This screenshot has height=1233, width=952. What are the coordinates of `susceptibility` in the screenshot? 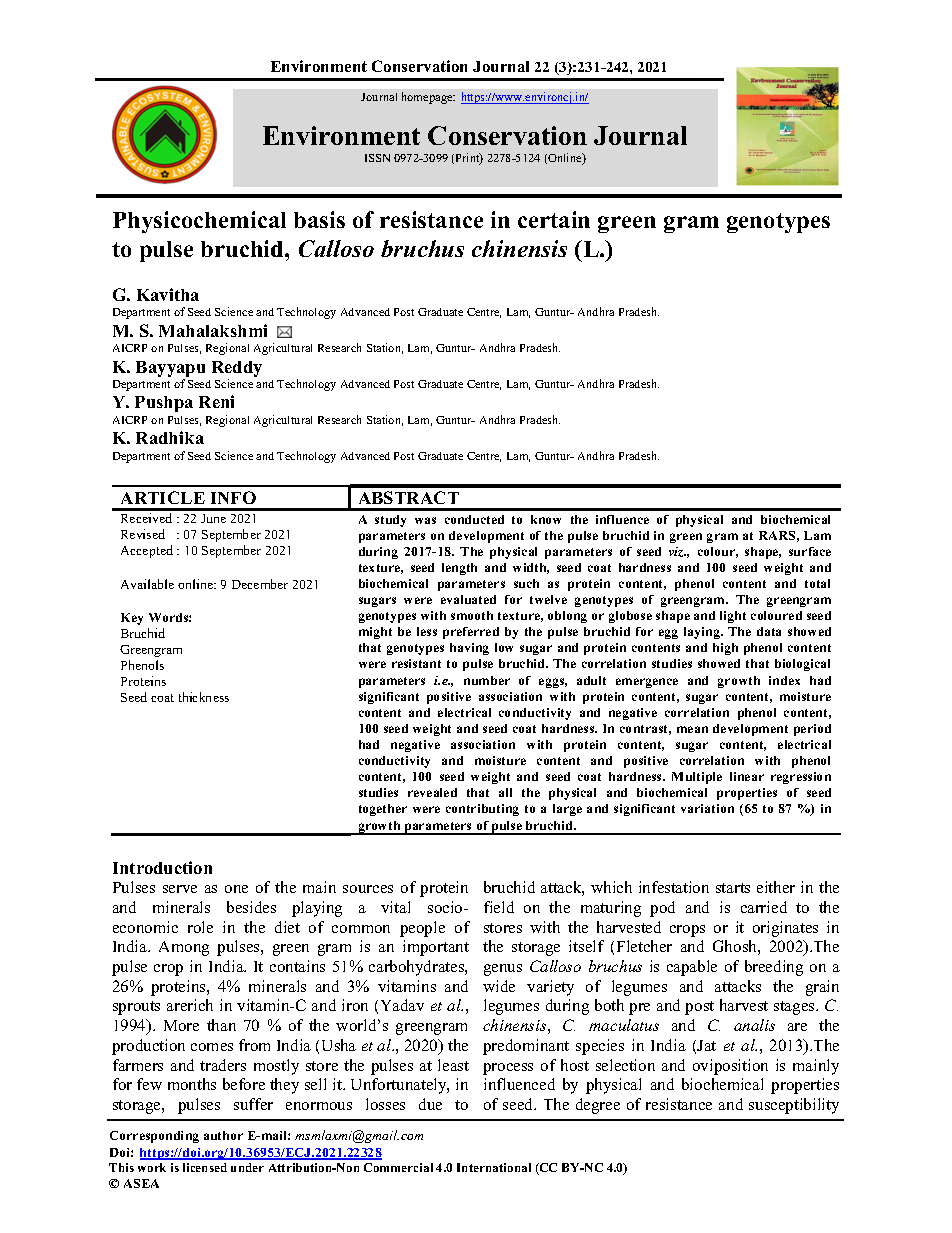 It's located at (794, 1106).
